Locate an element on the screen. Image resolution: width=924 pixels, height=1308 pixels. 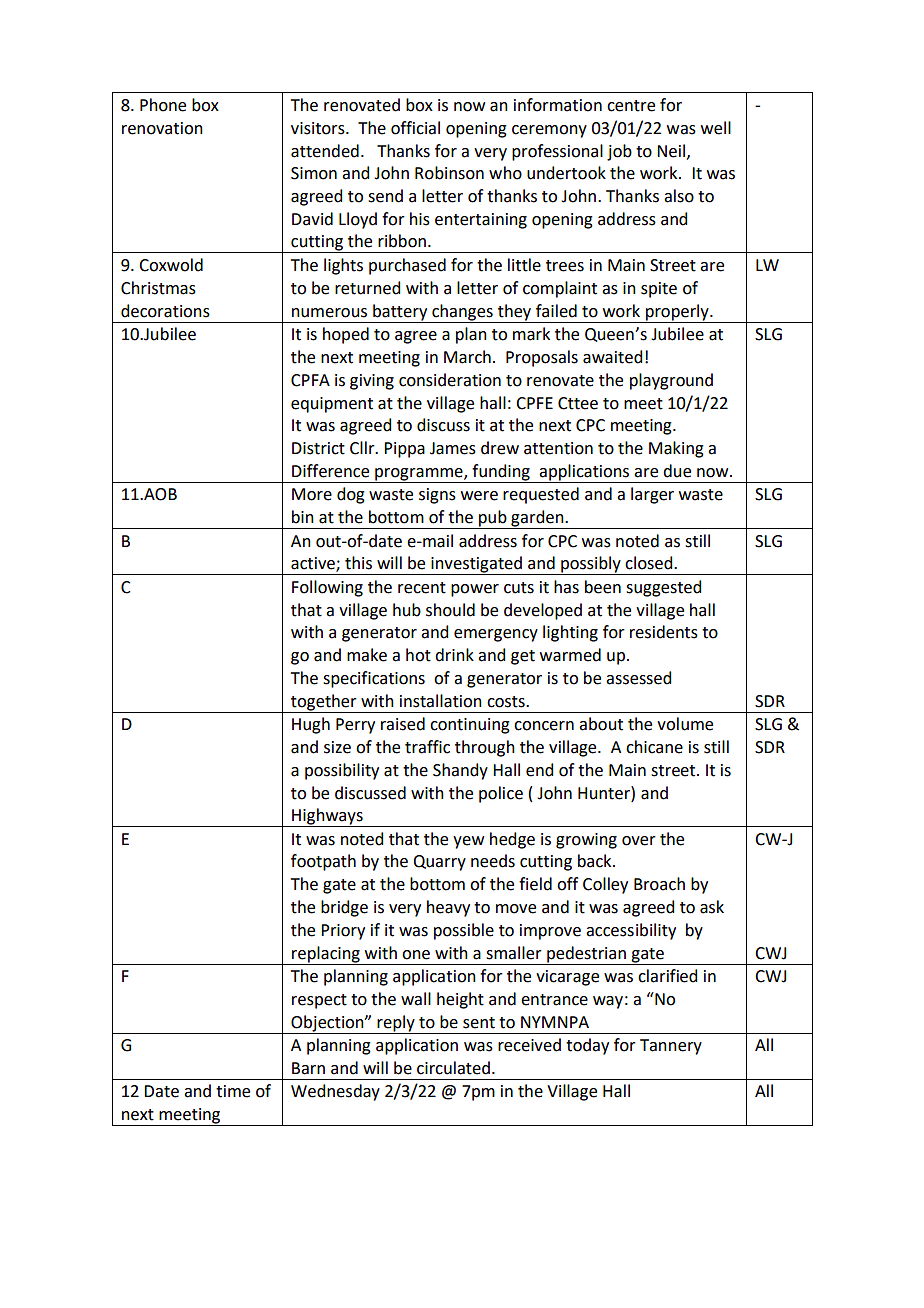
circulated is located at coordinates (453, 1068).
